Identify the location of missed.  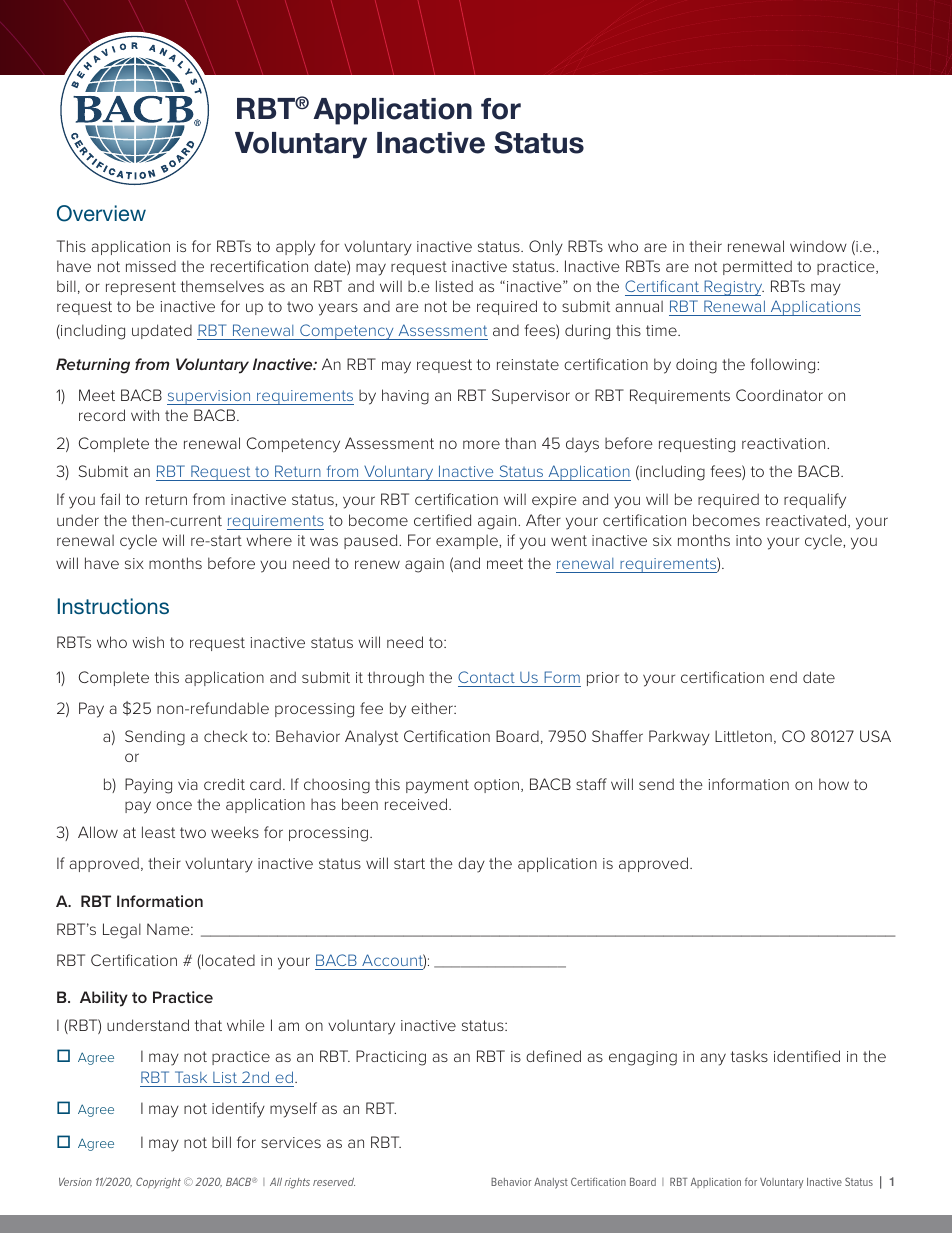
(151, 266).
